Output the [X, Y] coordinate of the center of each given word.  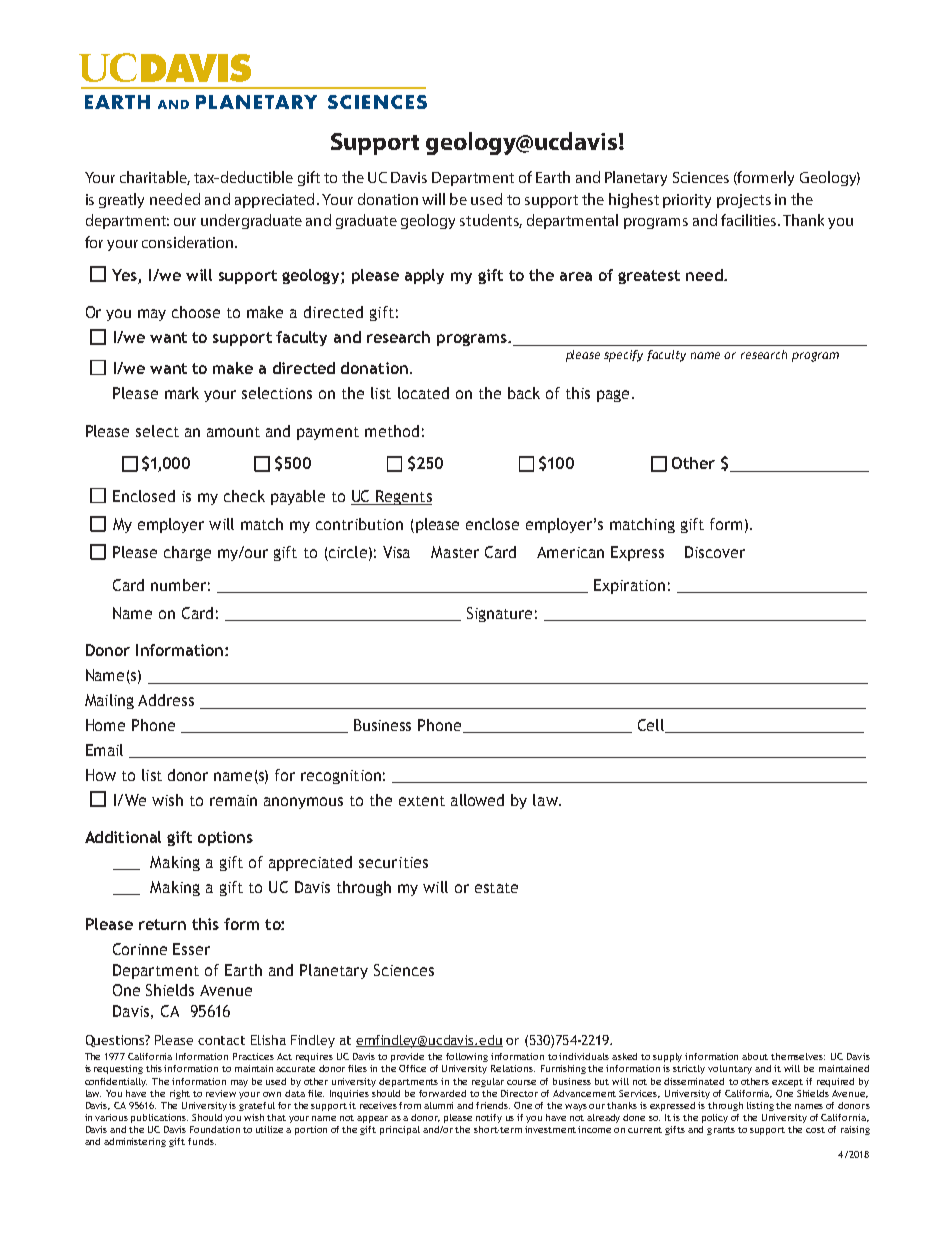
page [613, 396]
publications [159, 1118]
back [524, 393]
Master [455, 552]
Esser [191, 949]
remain [233, 800]
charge [187, 553]
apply [424, 276]
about [755, 1056]
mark [182, 393]
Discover [715, 552]
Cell [652, 726]
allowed [477, 800]
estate [496, 888]
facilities [748, 220]
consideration [187, 242]
